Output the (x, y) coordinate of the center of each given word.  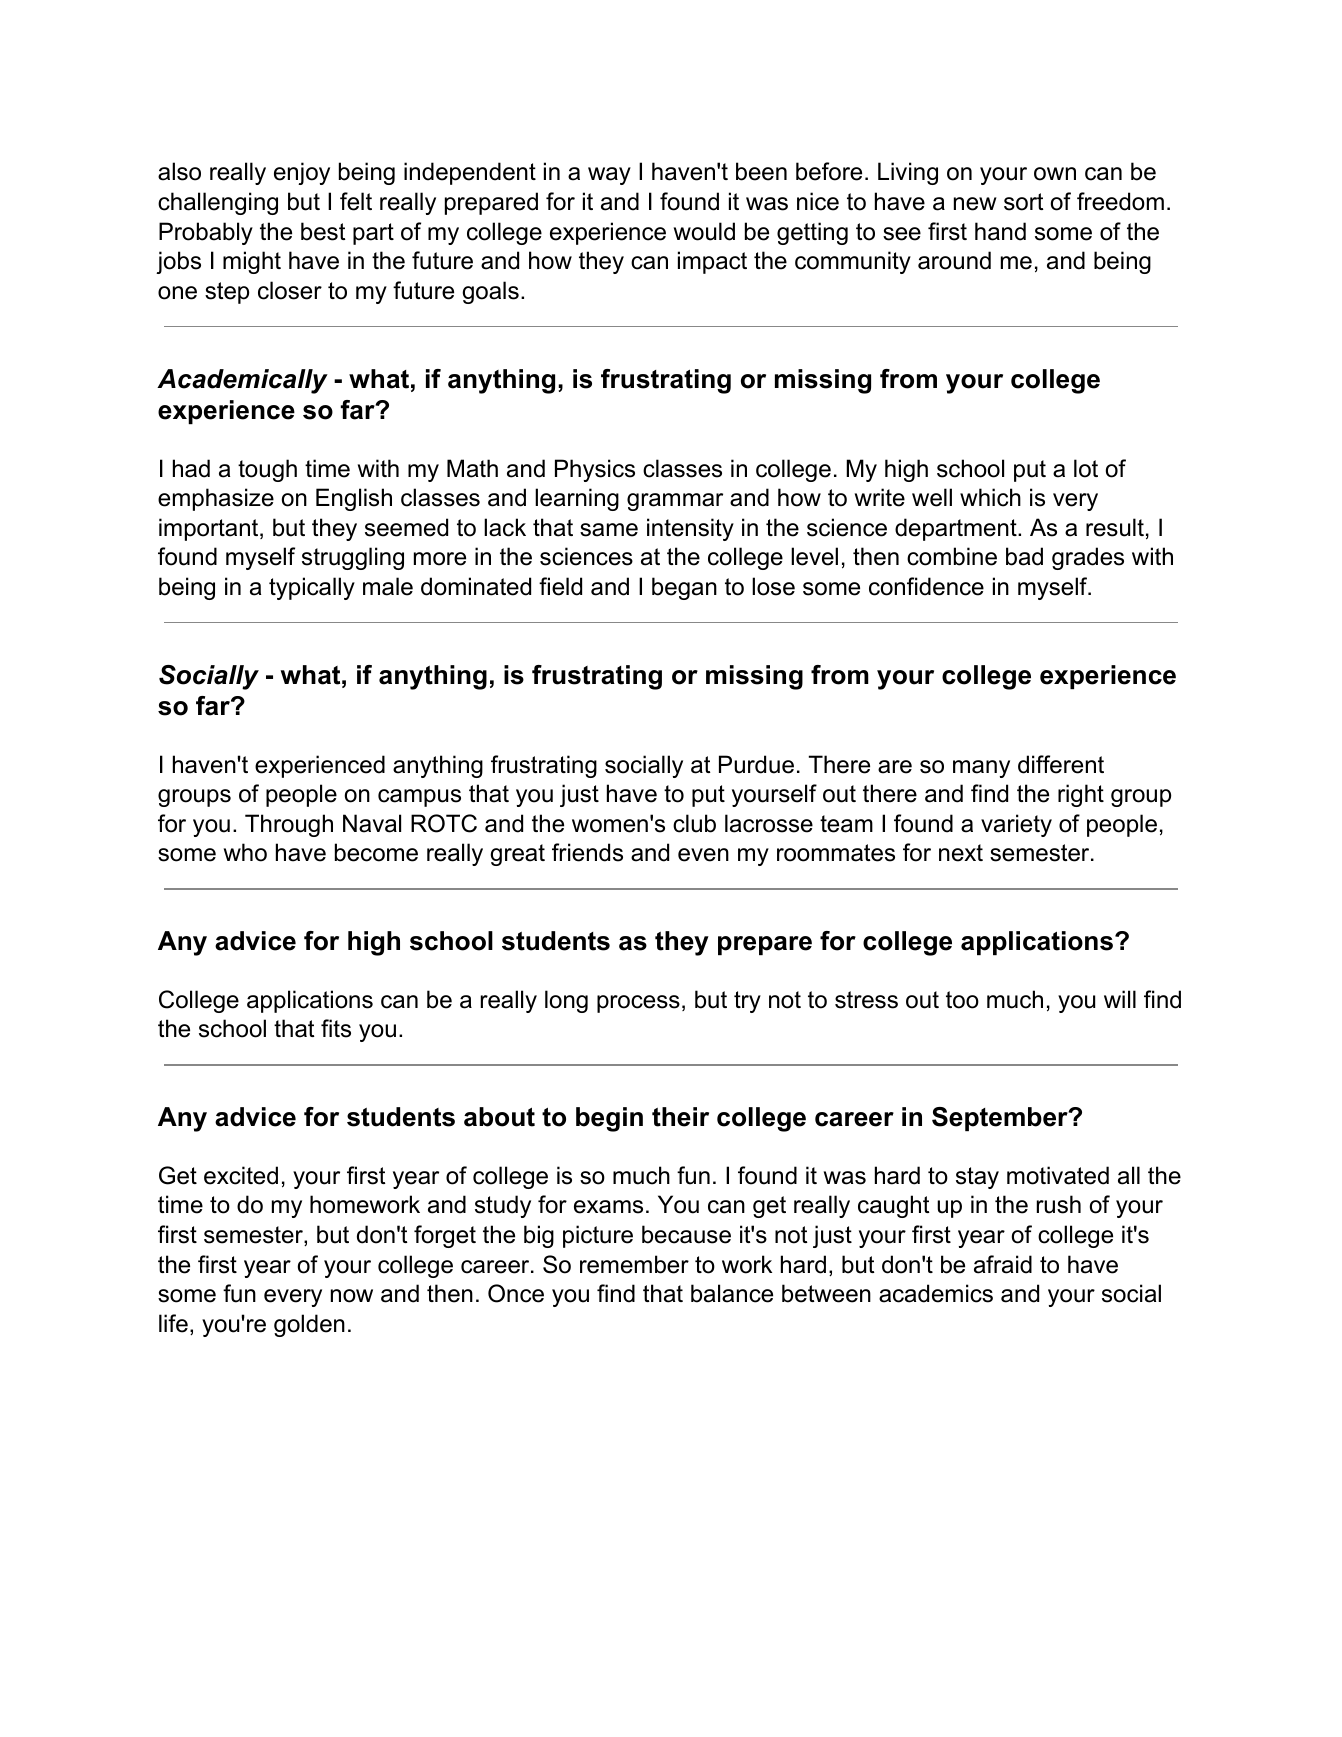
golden (309, 1325)
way (609, 176)
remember (634, 1264)
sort (1024, 202)
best (323, 231)
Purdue (756, 764)
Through (289, 825)
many (981, 769)
